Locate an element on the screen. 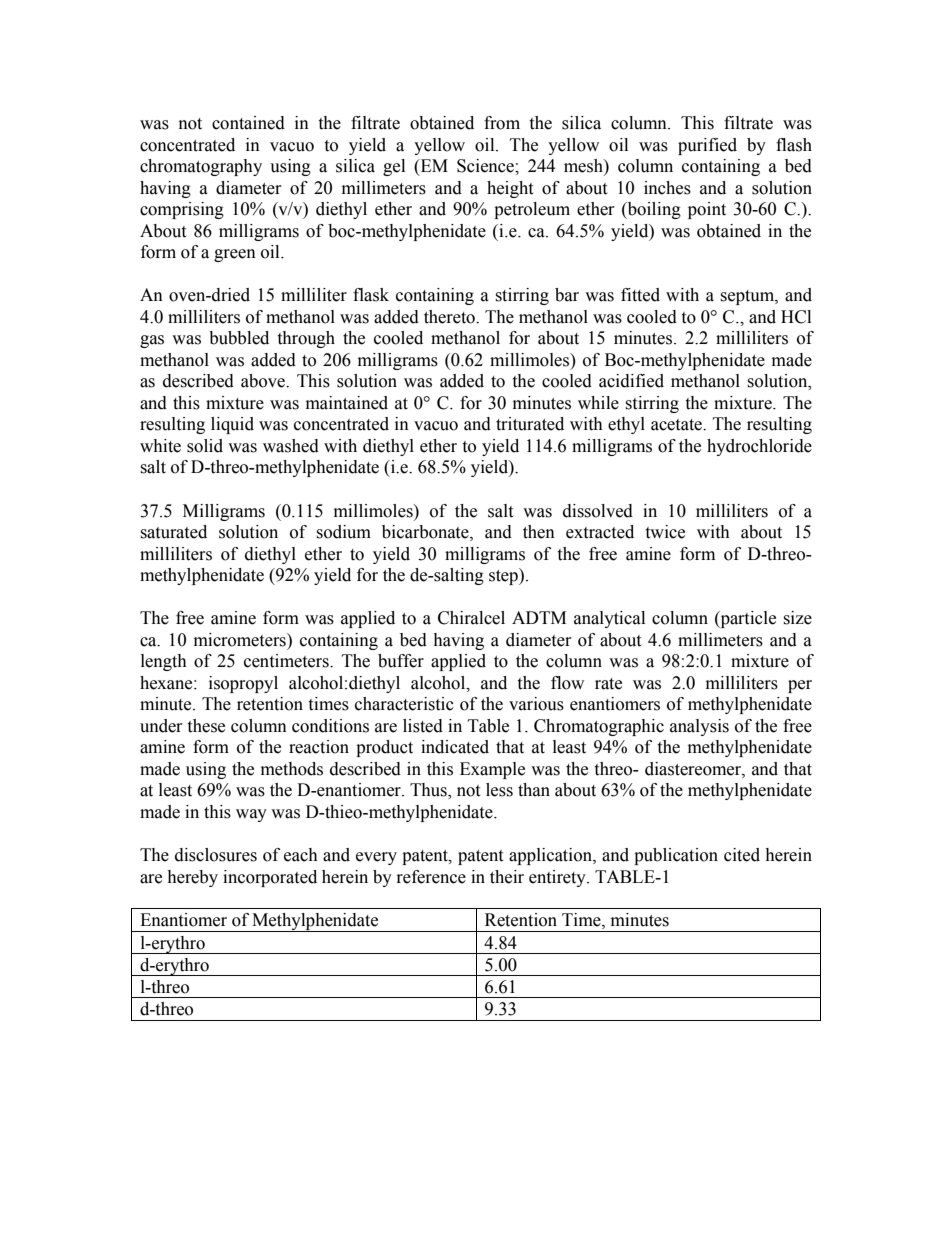  then is located at coordinates (539, 532).
